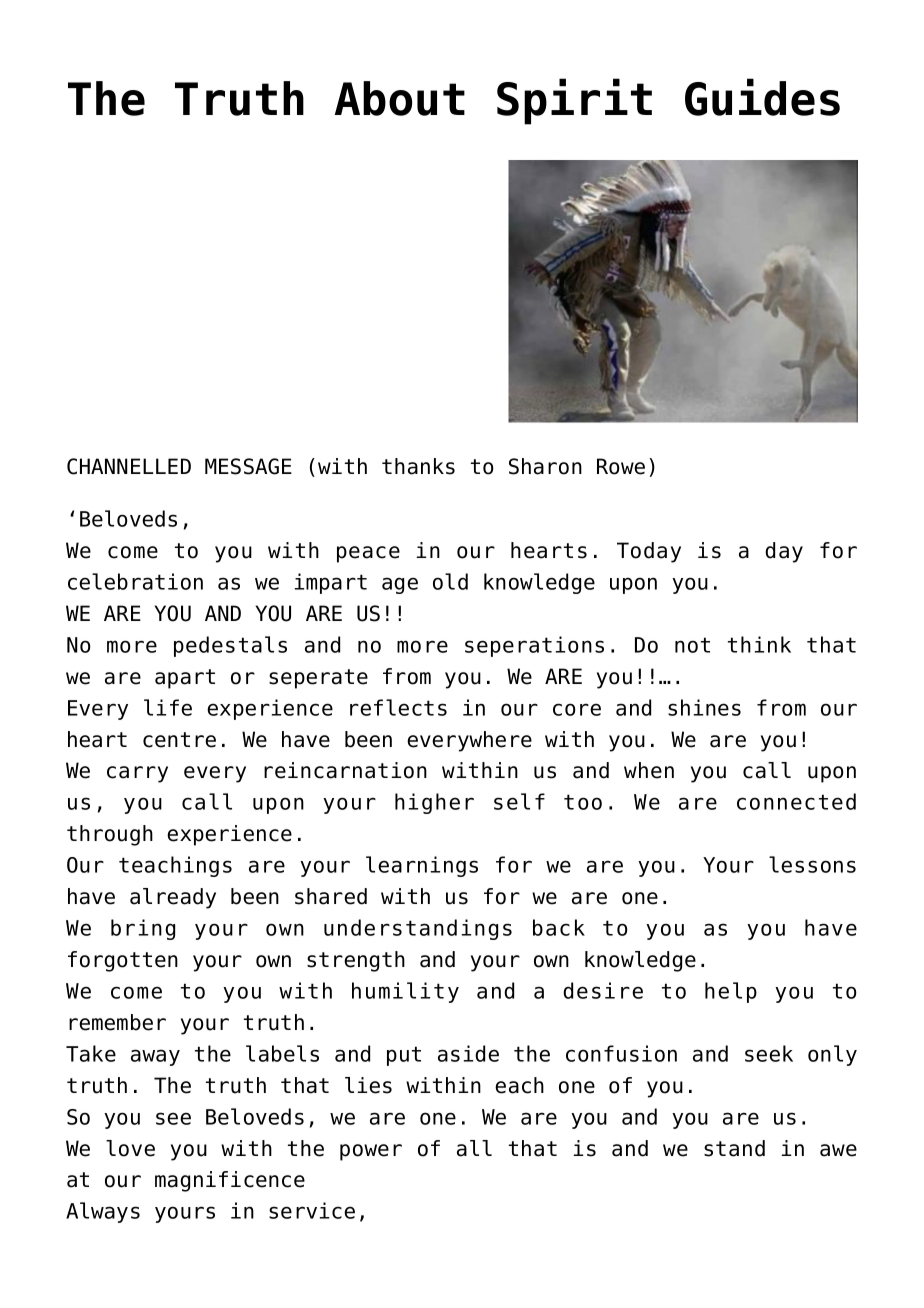 The height and width of the screenshot is (1308, 924). Describe the element at coordinates (796, 801) in the screenshot. I see `connected` at that location.
